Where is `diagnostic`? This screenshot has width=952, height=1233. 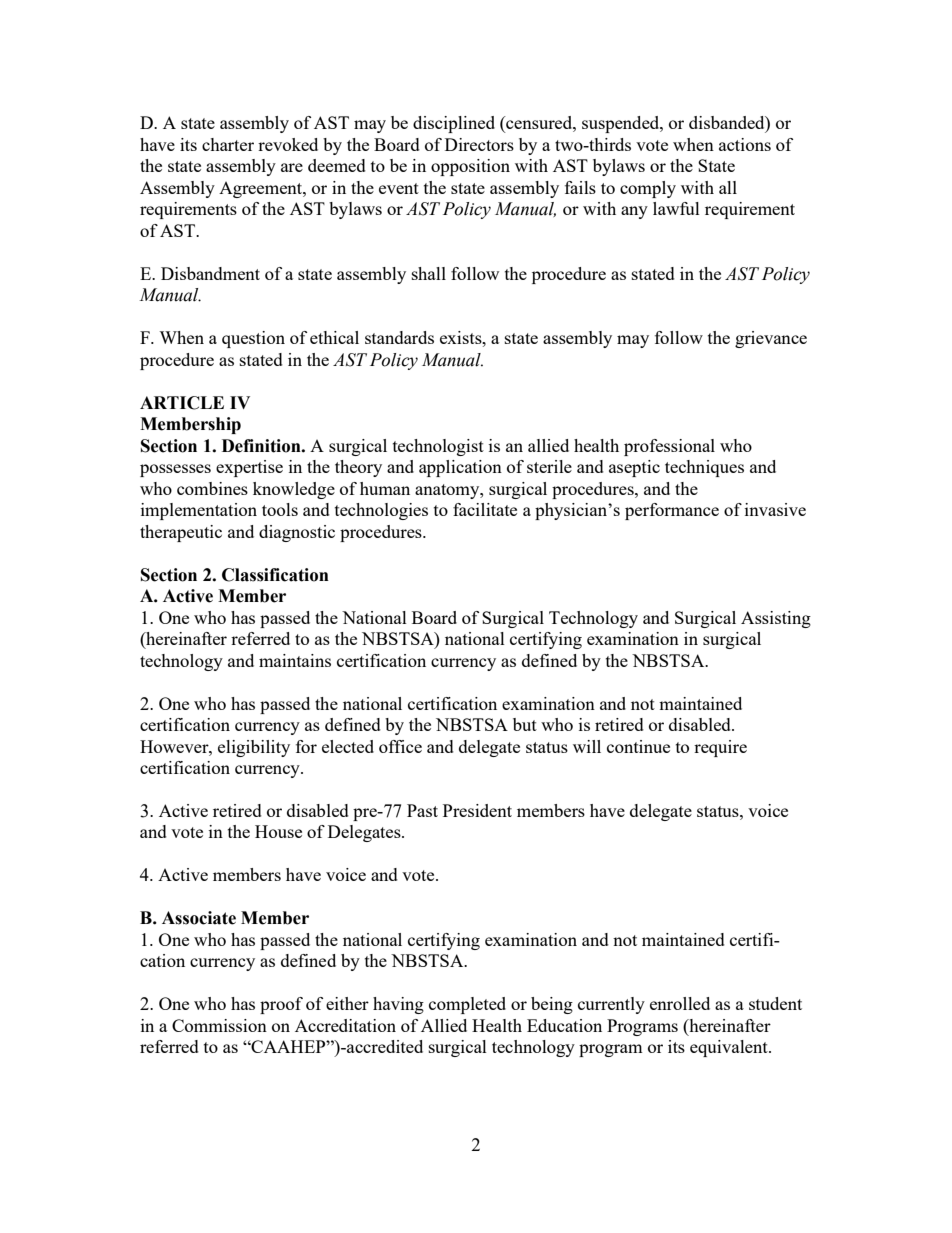
diagnostic is located at coordinates (297, 533).
